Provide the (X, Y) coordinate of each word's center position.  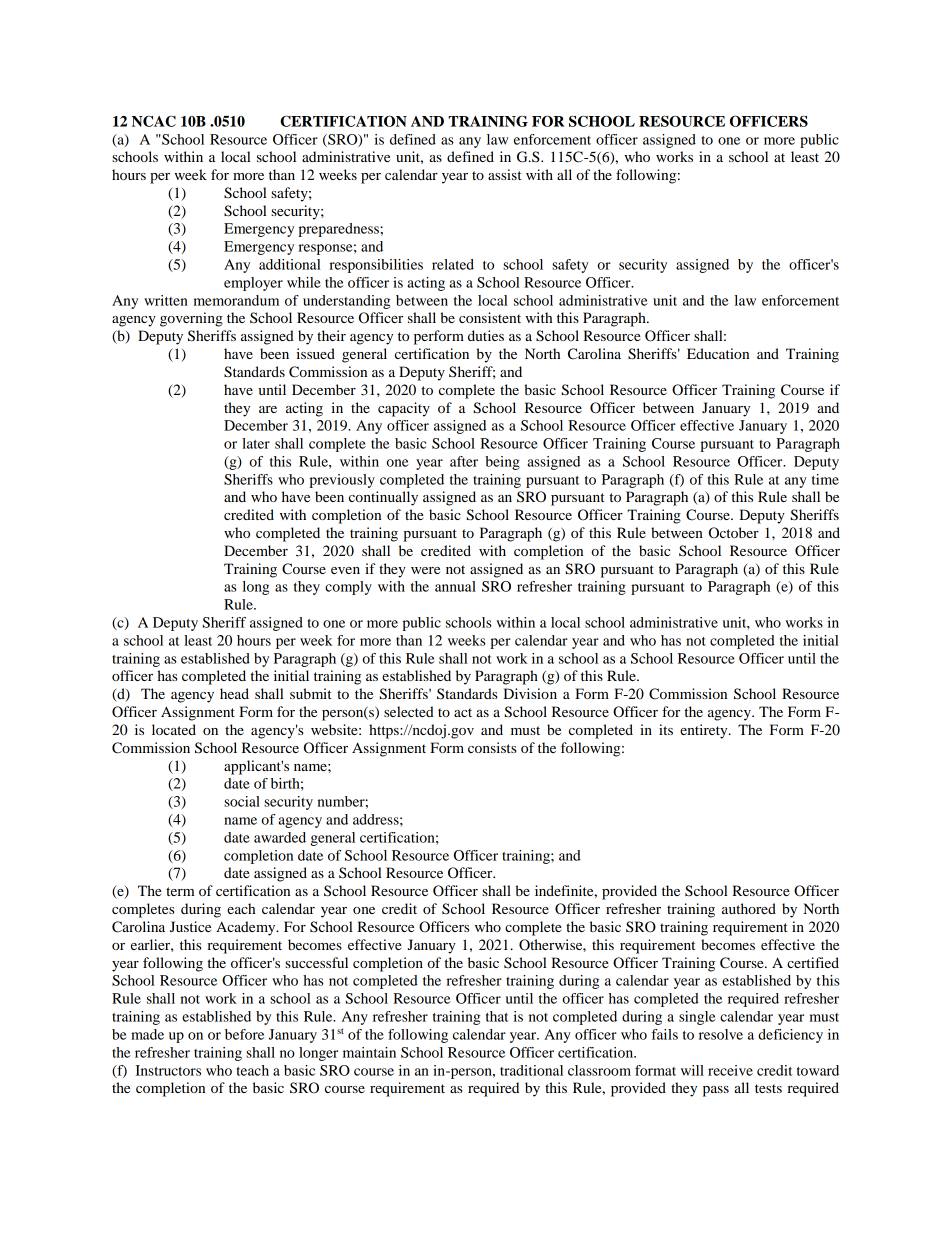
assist (505, 174)
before (244, 1034)
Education (718, 353)
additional (290, 264)
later (256, 443)
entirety (705, 731)
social (242, 801)
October (734, 533)
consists (492, 747)
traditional (531, 1070)
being (502, 463)
